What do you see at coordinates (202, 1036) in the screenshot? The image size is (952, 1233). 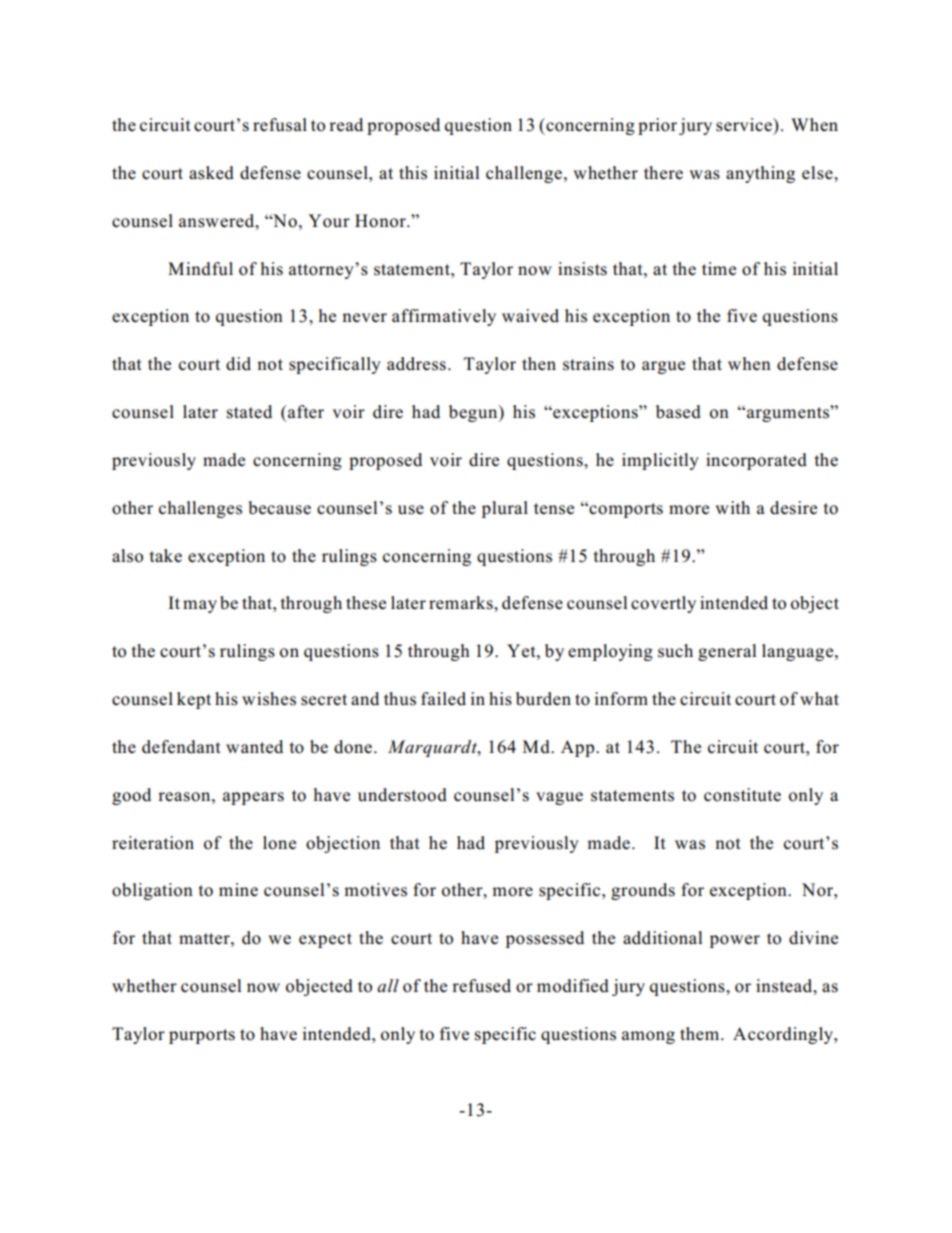 I see `purports` at bounding box center [202, 1036].
